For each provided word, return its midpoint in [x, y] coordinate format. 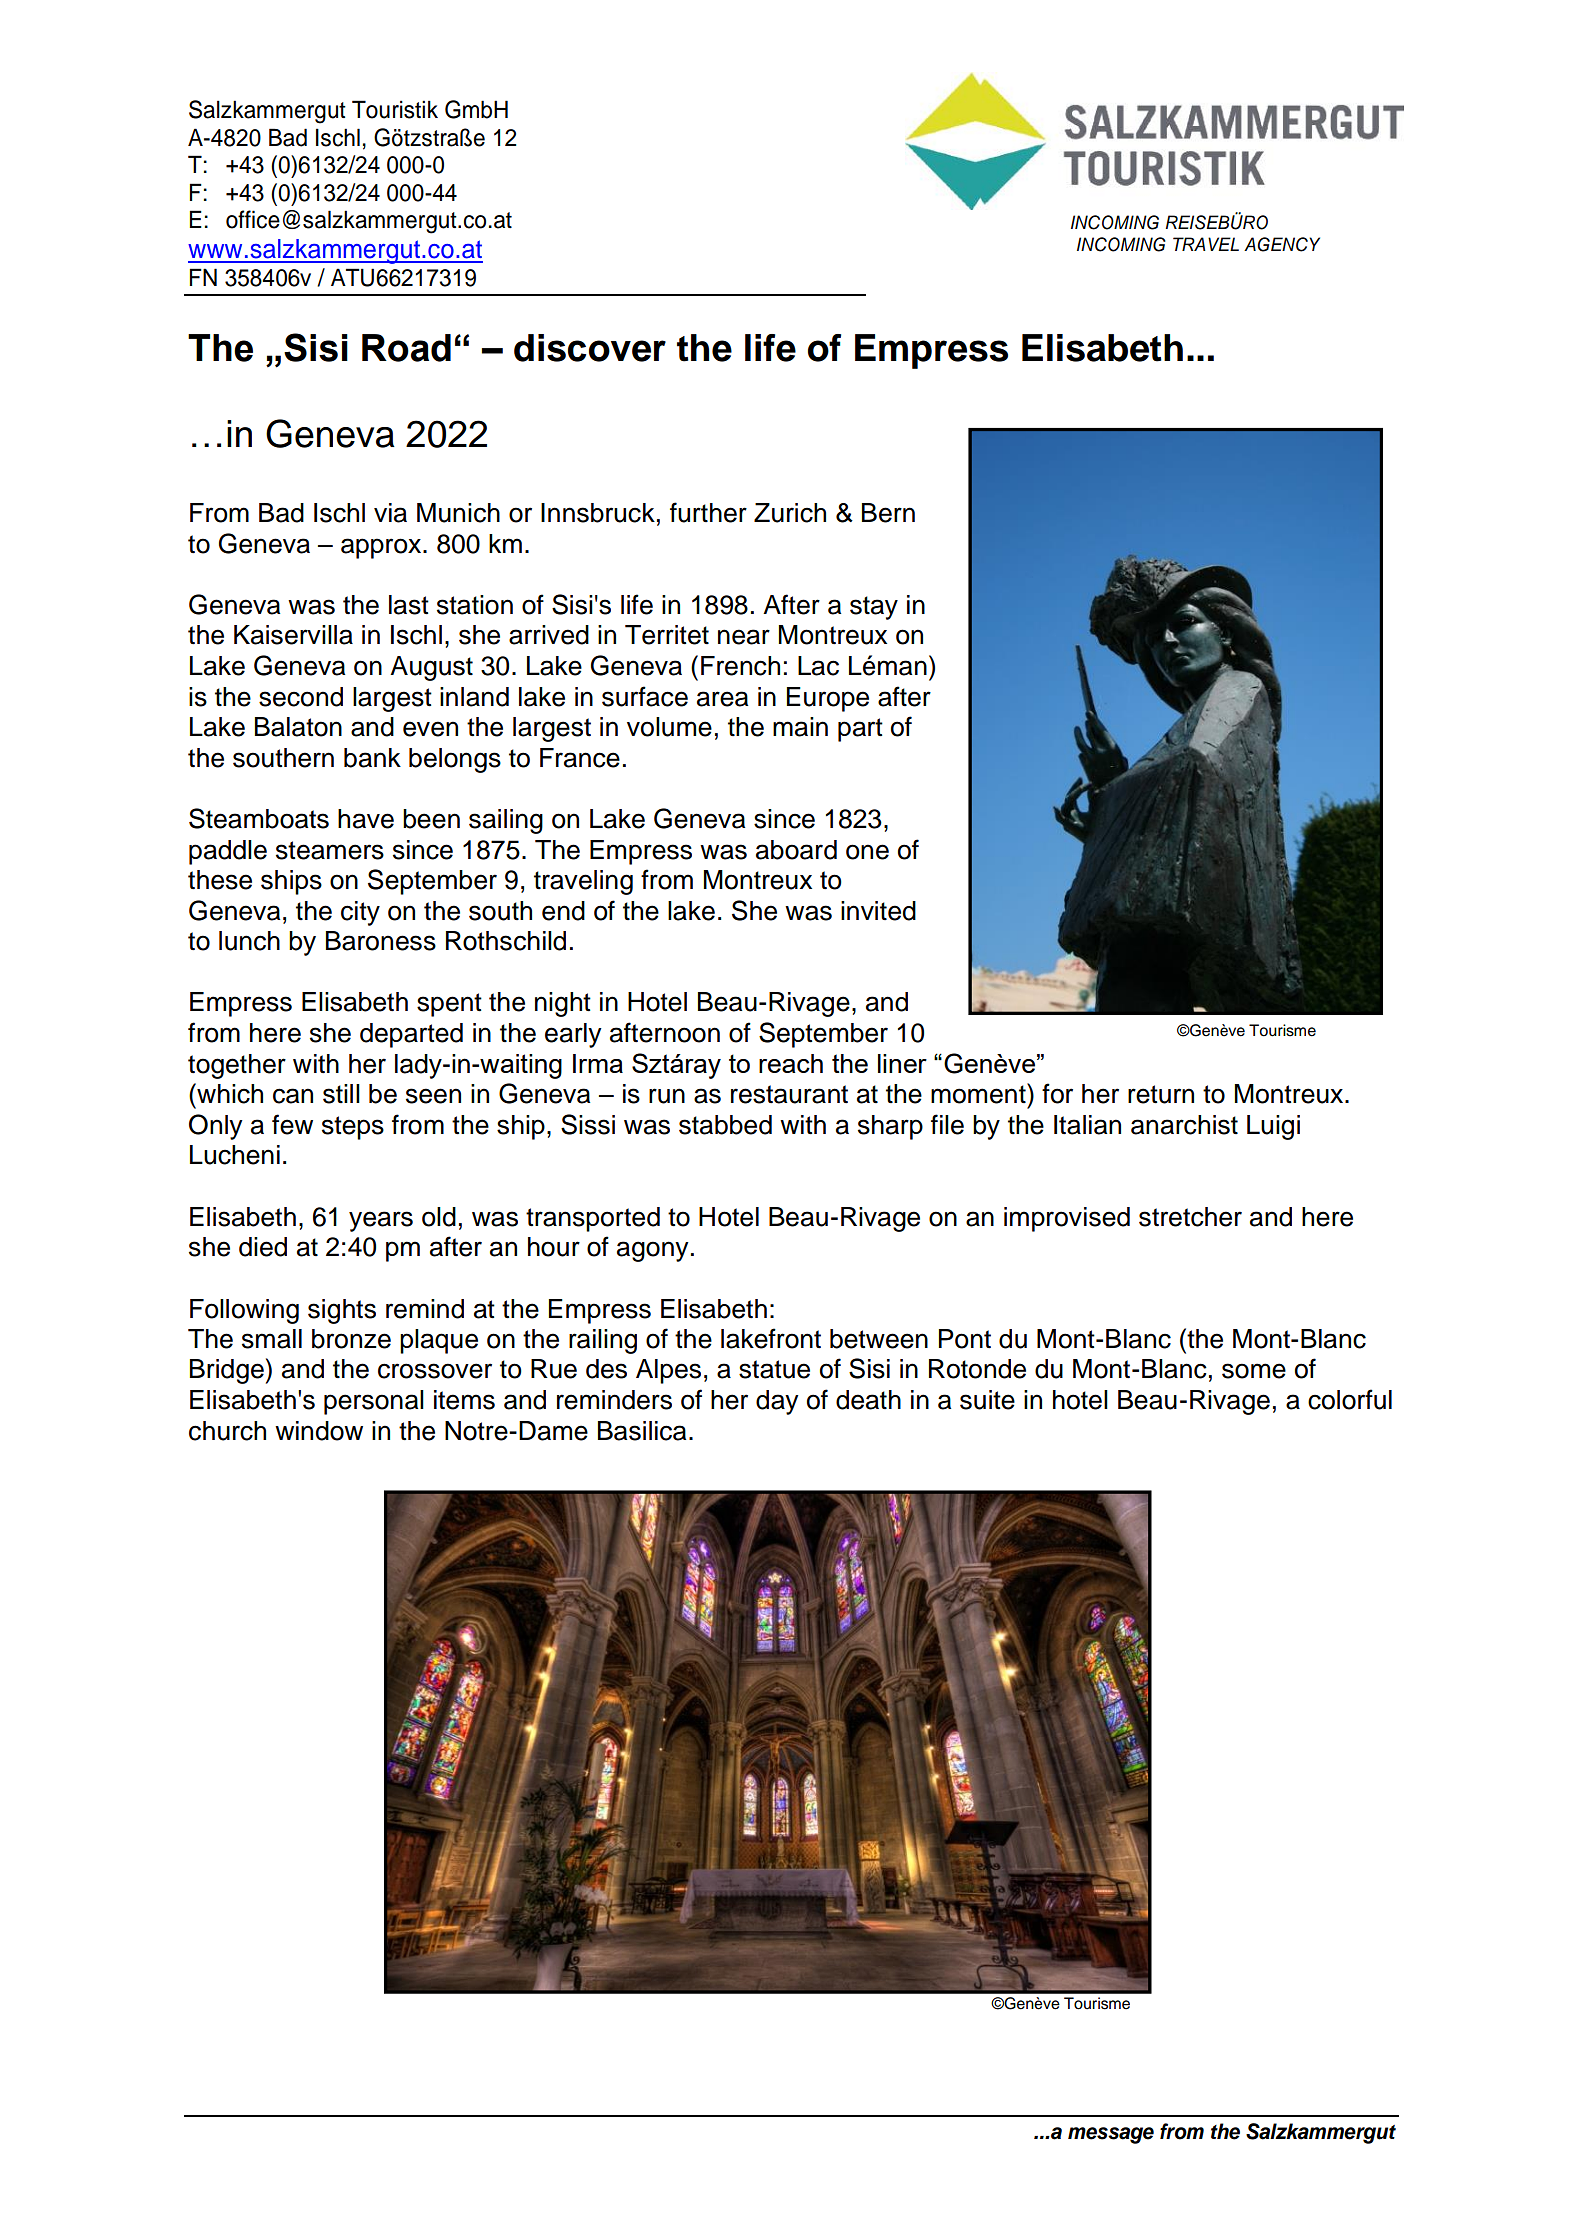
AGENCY [1282, 244]
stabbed [725, 1125]
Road [406, 348]
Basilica [642, 1431]
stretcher [1190, 1217]
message [1111, 2135]
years [381, 1221]
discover [590, 348]
